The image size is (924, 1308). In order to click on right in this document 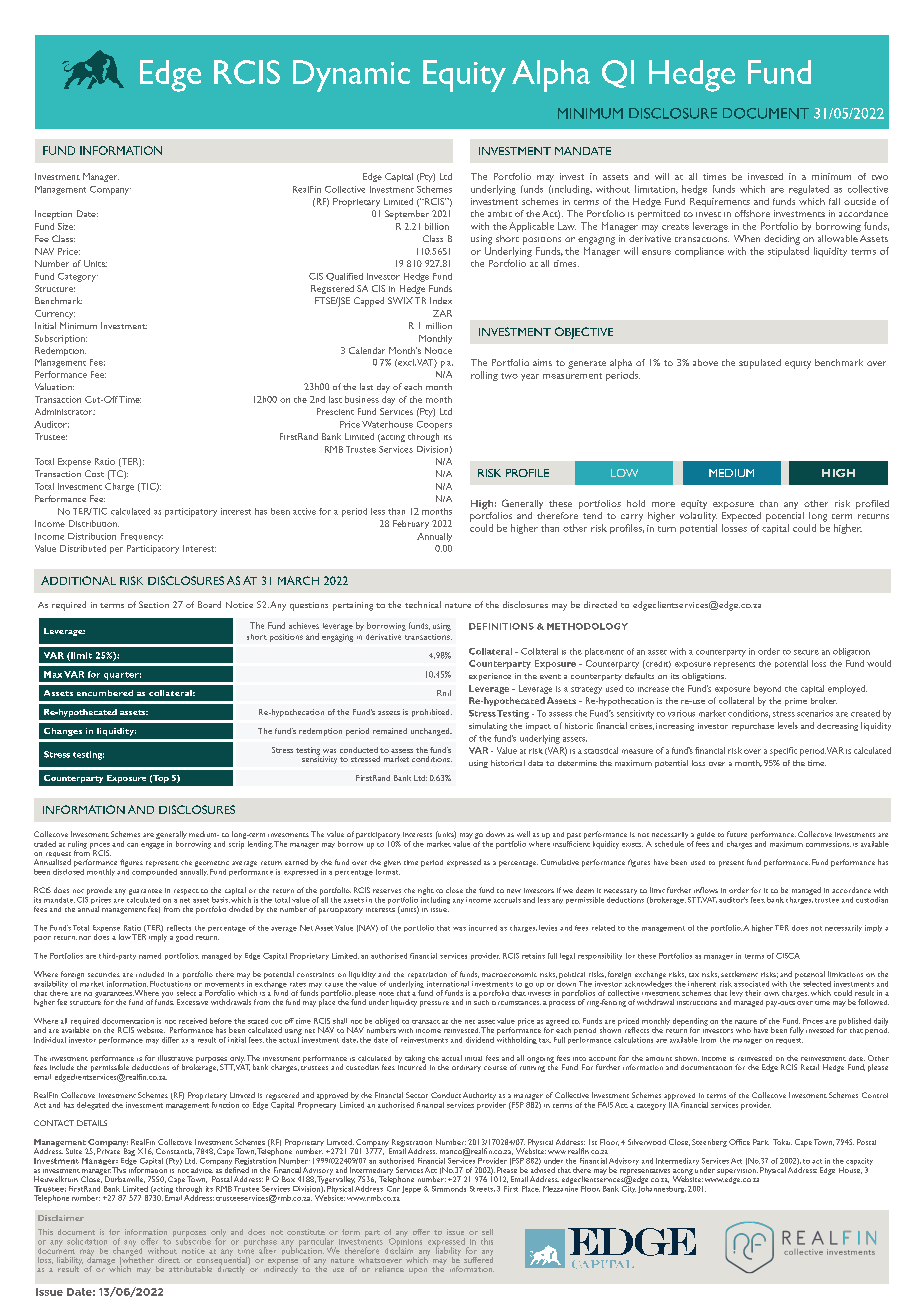, I will do `click(426, 892)`.
